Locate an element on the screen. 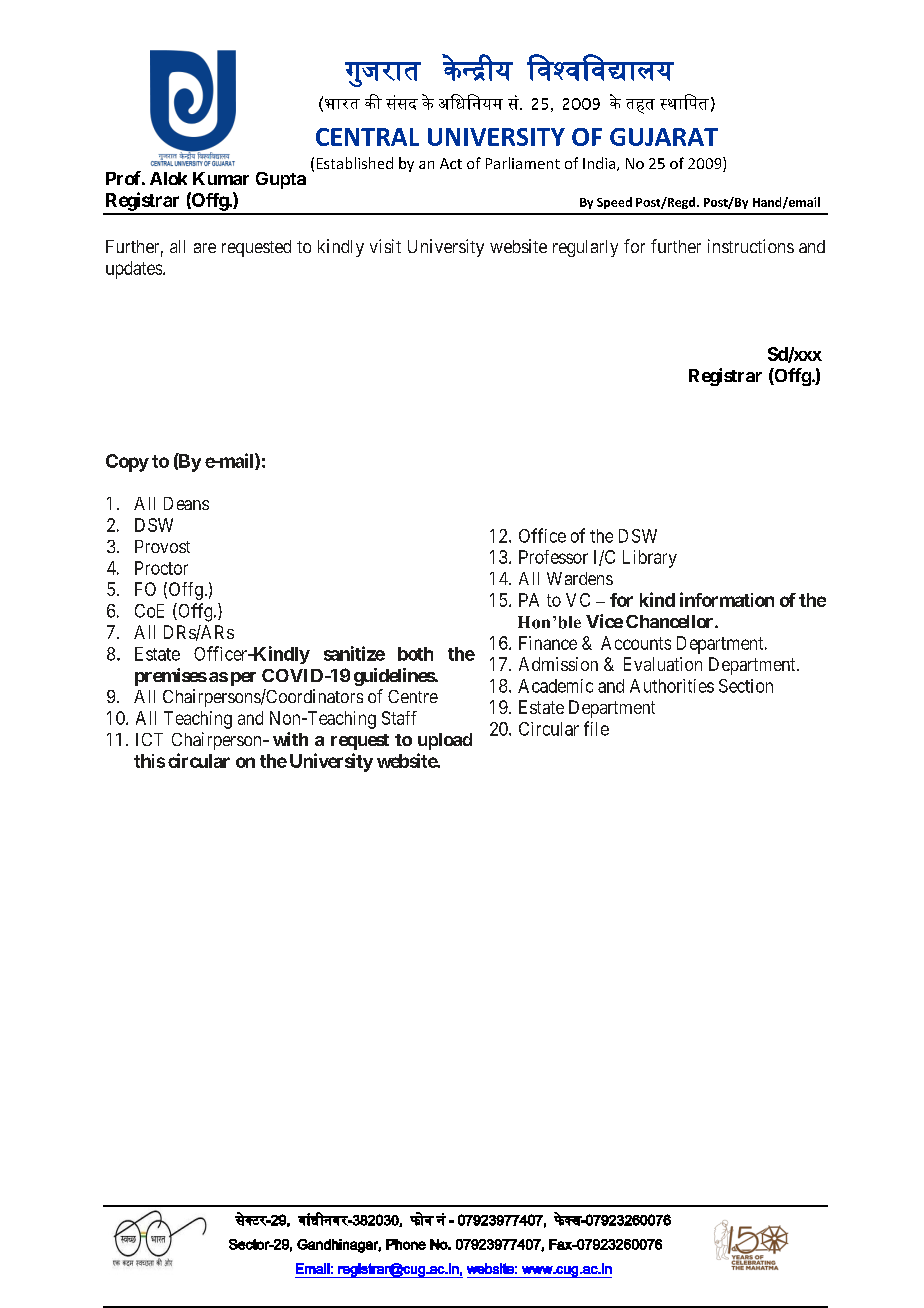 The image size is (924, 1308). file is located at coordinates (596, 728).
